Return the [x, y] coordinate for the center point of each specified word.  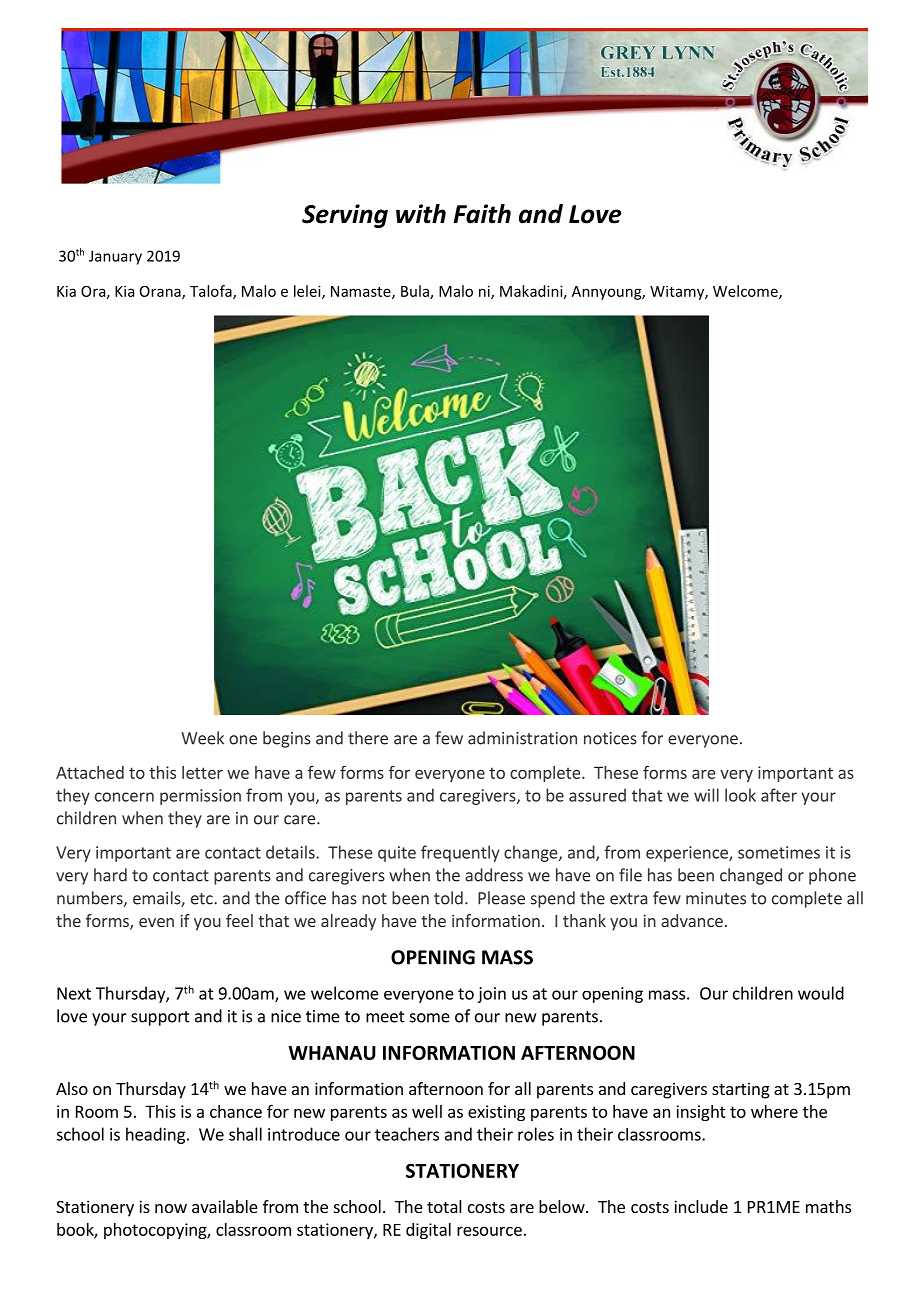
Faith [482, 214]
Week [202, 738]
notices [610, 738]
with [421, 214]
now [171, 1208]
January [115, 257]
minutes [716, 898]
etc [203, 899]
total [444, 1206]
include [701, 1206]
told [448, 898]
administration [522, 738]
